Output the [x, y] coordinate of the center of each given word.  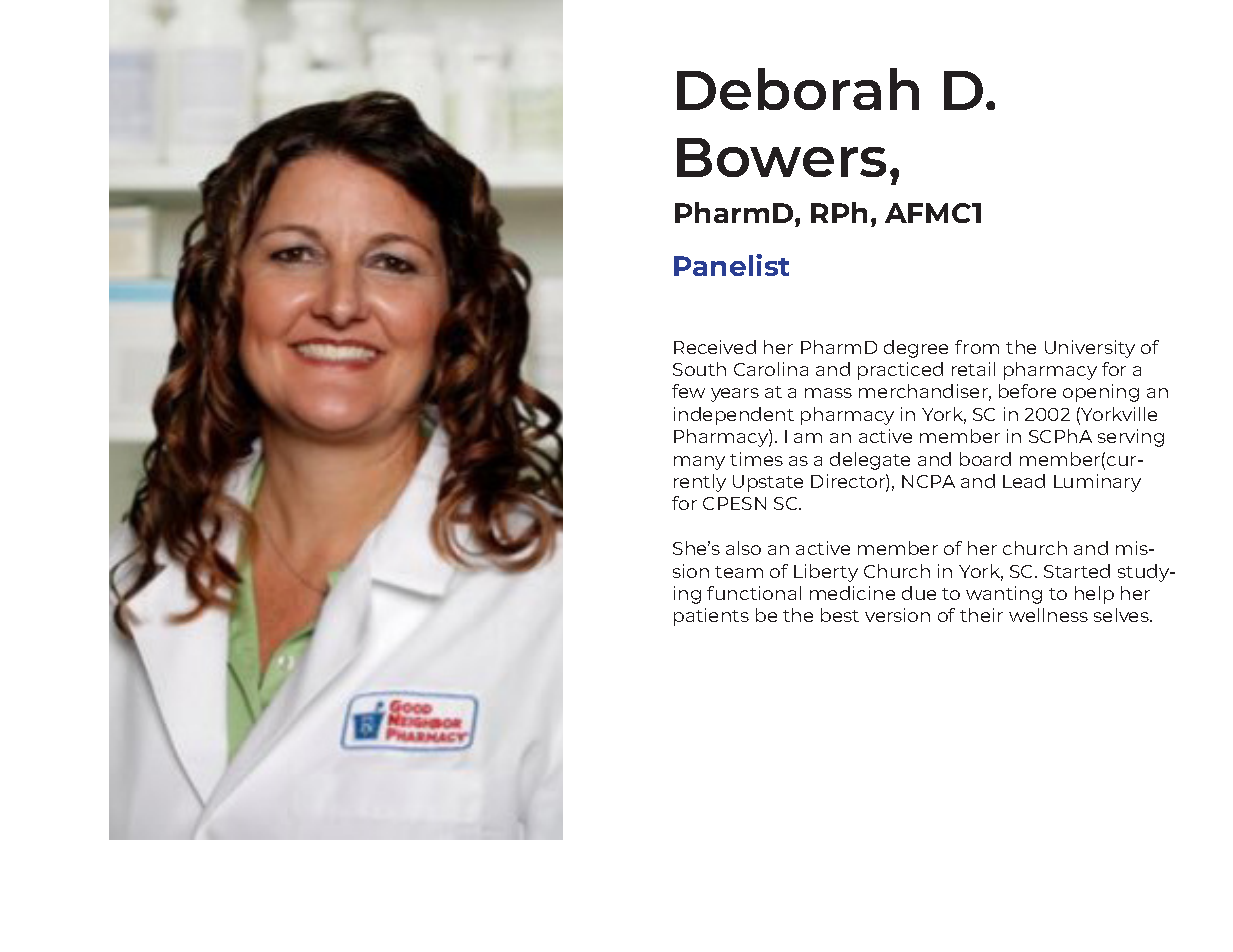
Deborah [798, 89]
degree [916, 349]
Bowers [781, 157]
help [1094, 595]
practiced [900, 371]
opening [1101, 393]
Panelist [731, 265]
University [1090, 349]
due [919, 593]
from [977, 347]
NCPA [928, 481]
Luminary [1097, 483]
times [756, 459]
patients [711, 617]
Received [715, 347]
